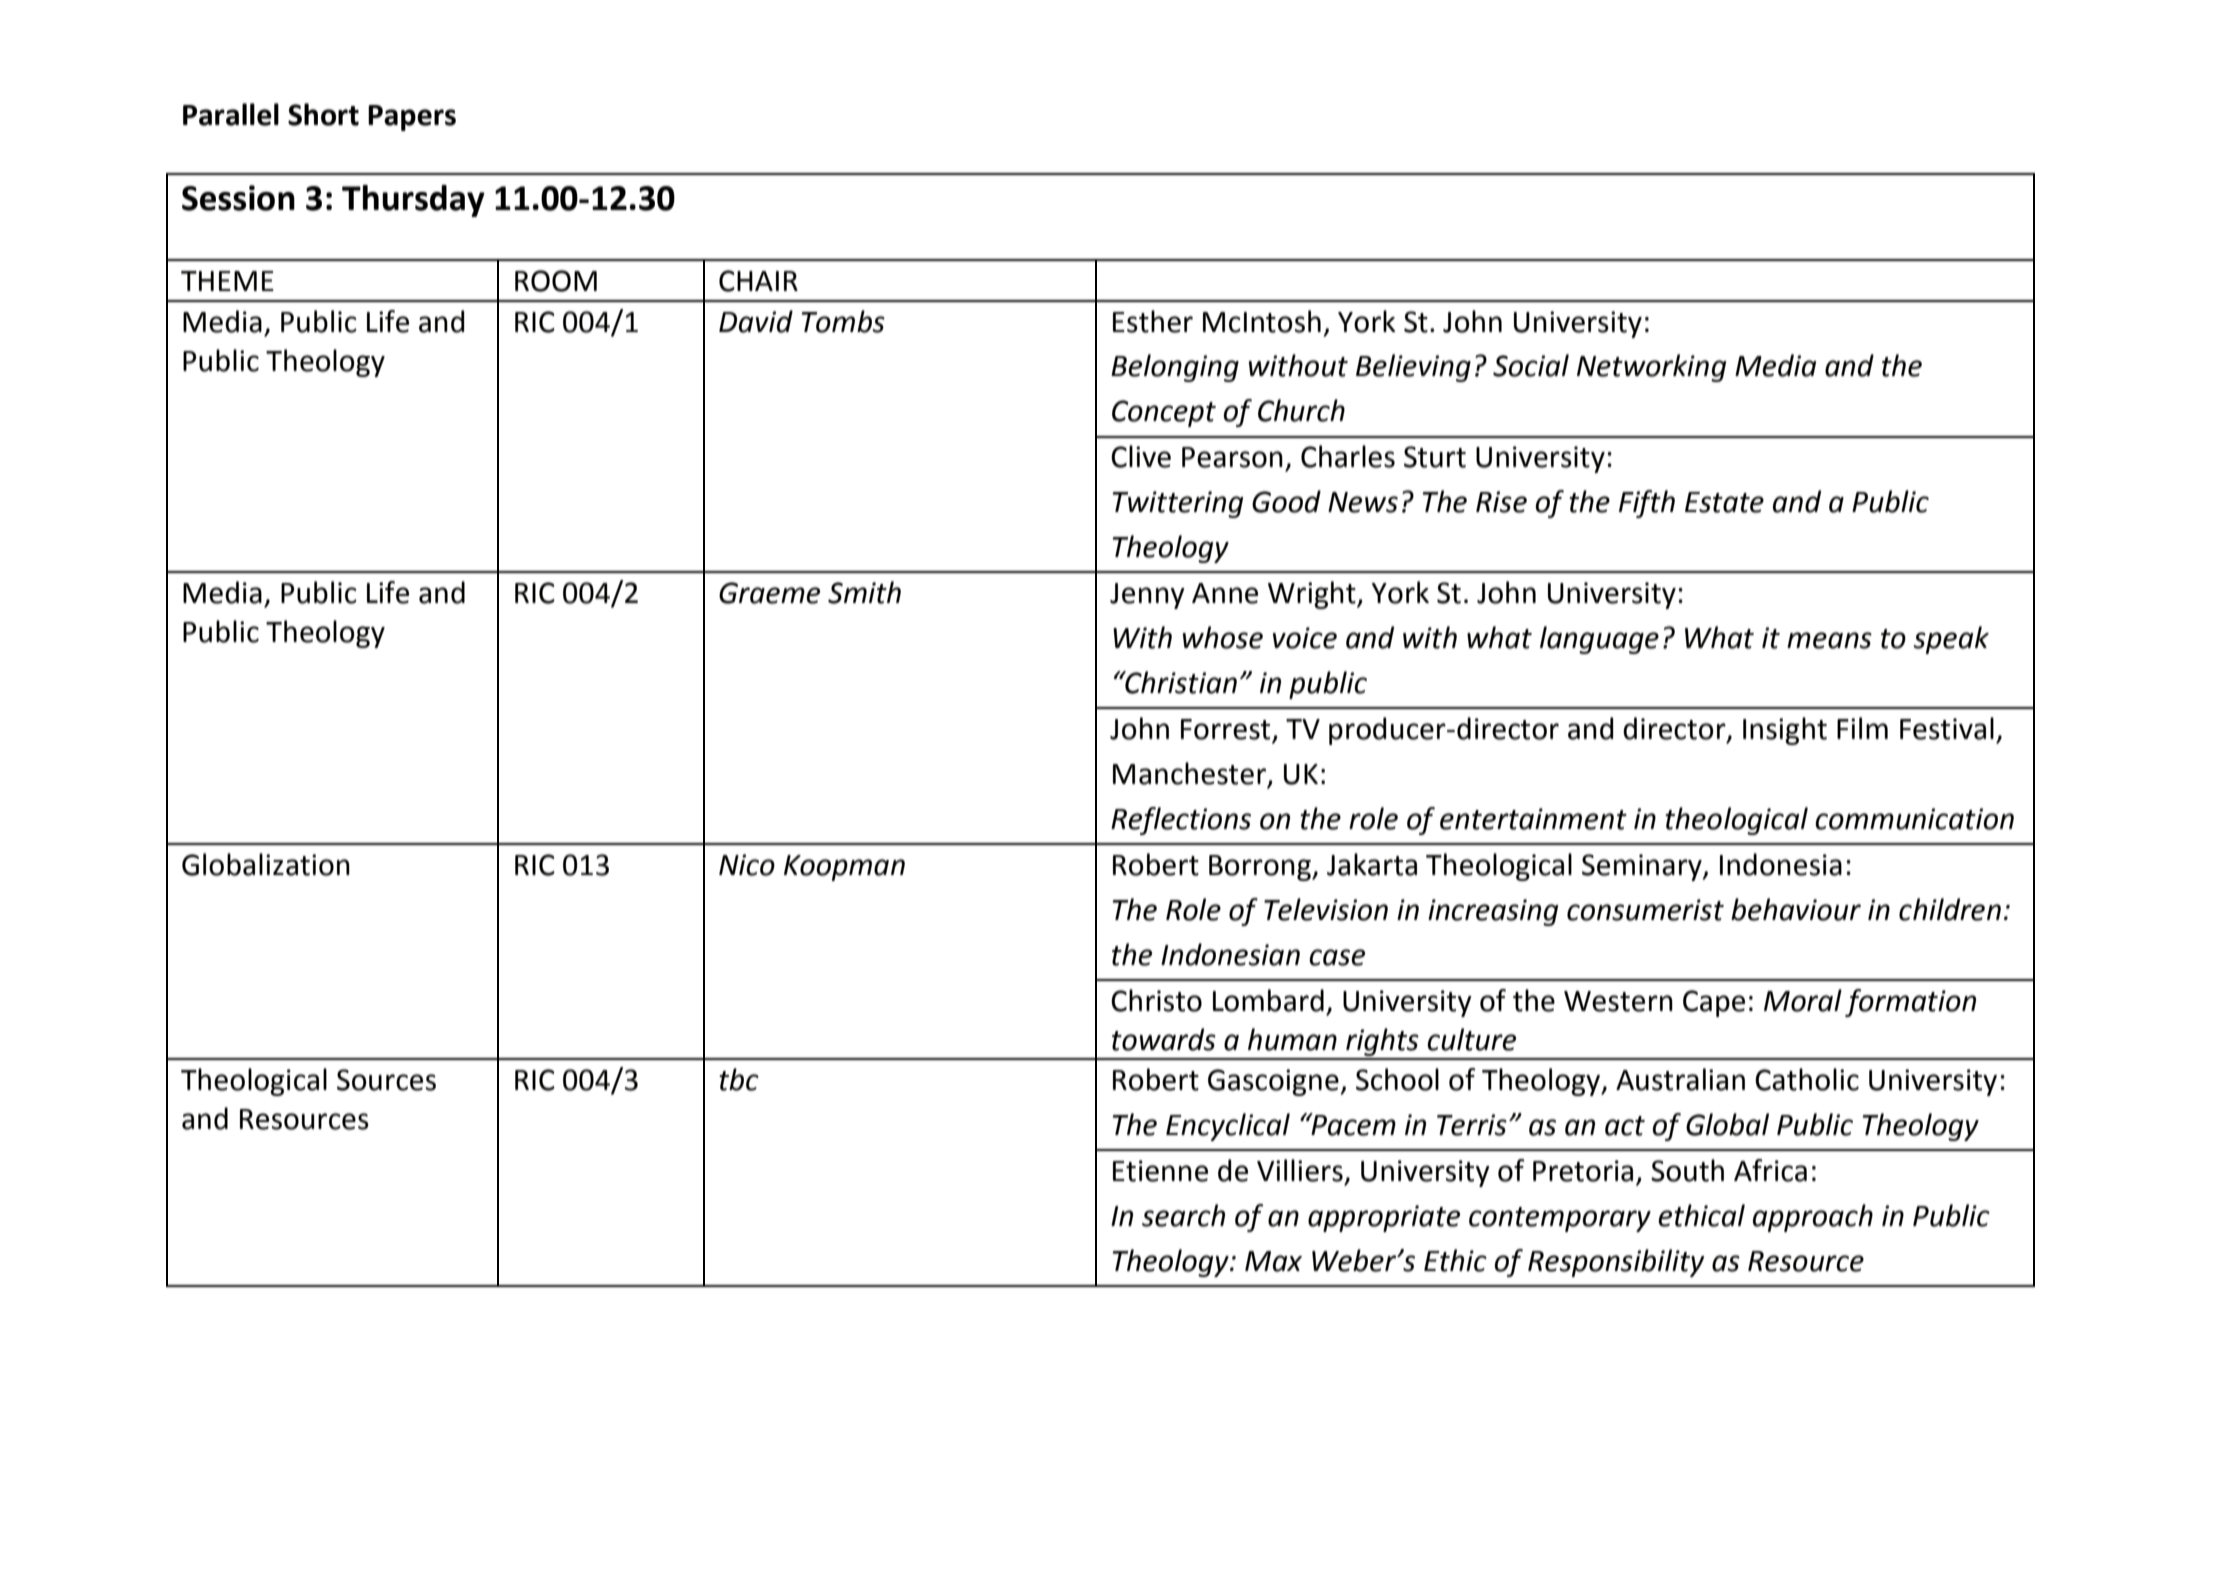 Image resolution: width=2240 pixels, height=1584 pixels. What do you see at coordinates (1724, 502) in the screenshot?
I see `Estate` at bounding box center [1724, 502].
